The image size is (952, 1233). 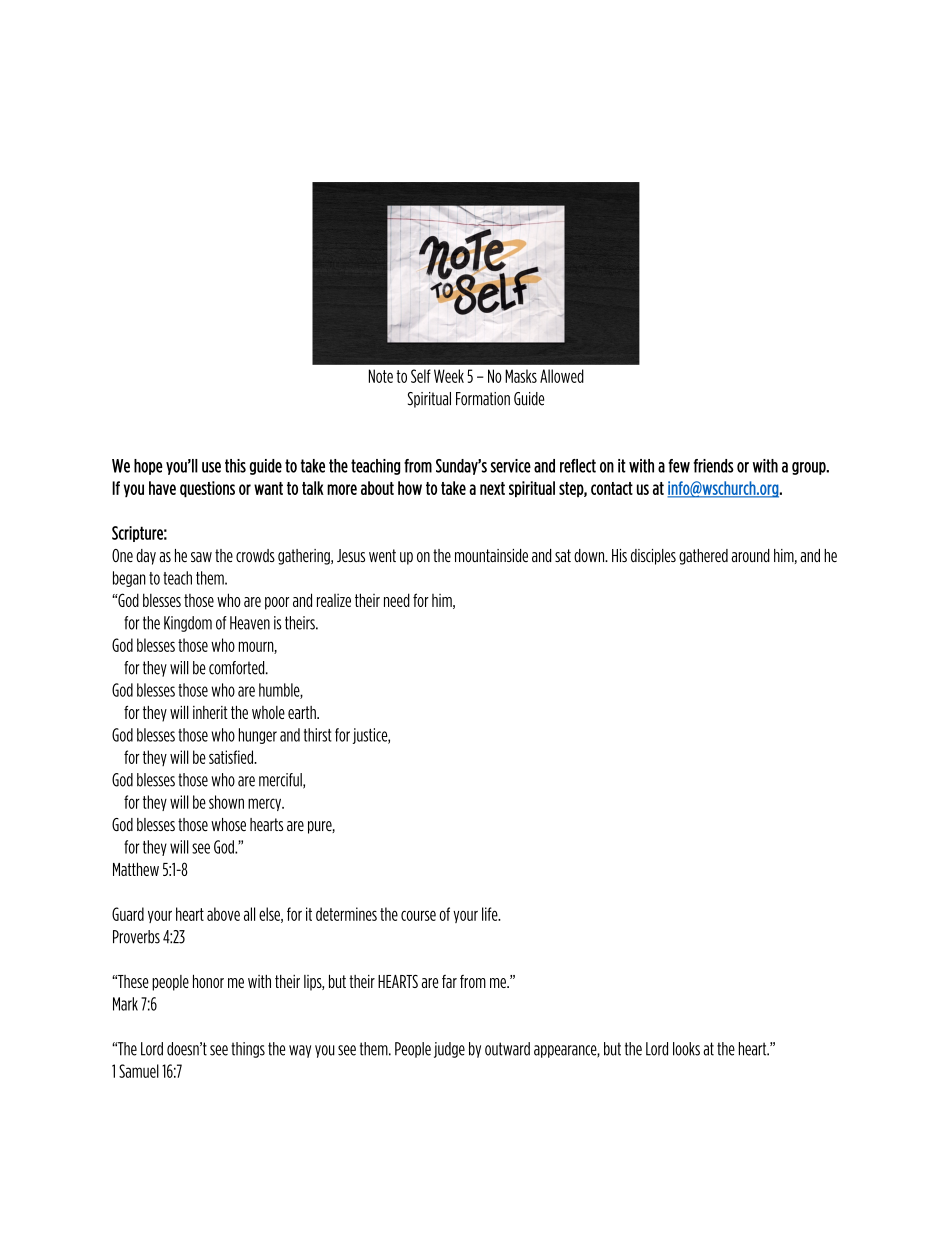 I want to click on things, so click(x=248, y=1050).
